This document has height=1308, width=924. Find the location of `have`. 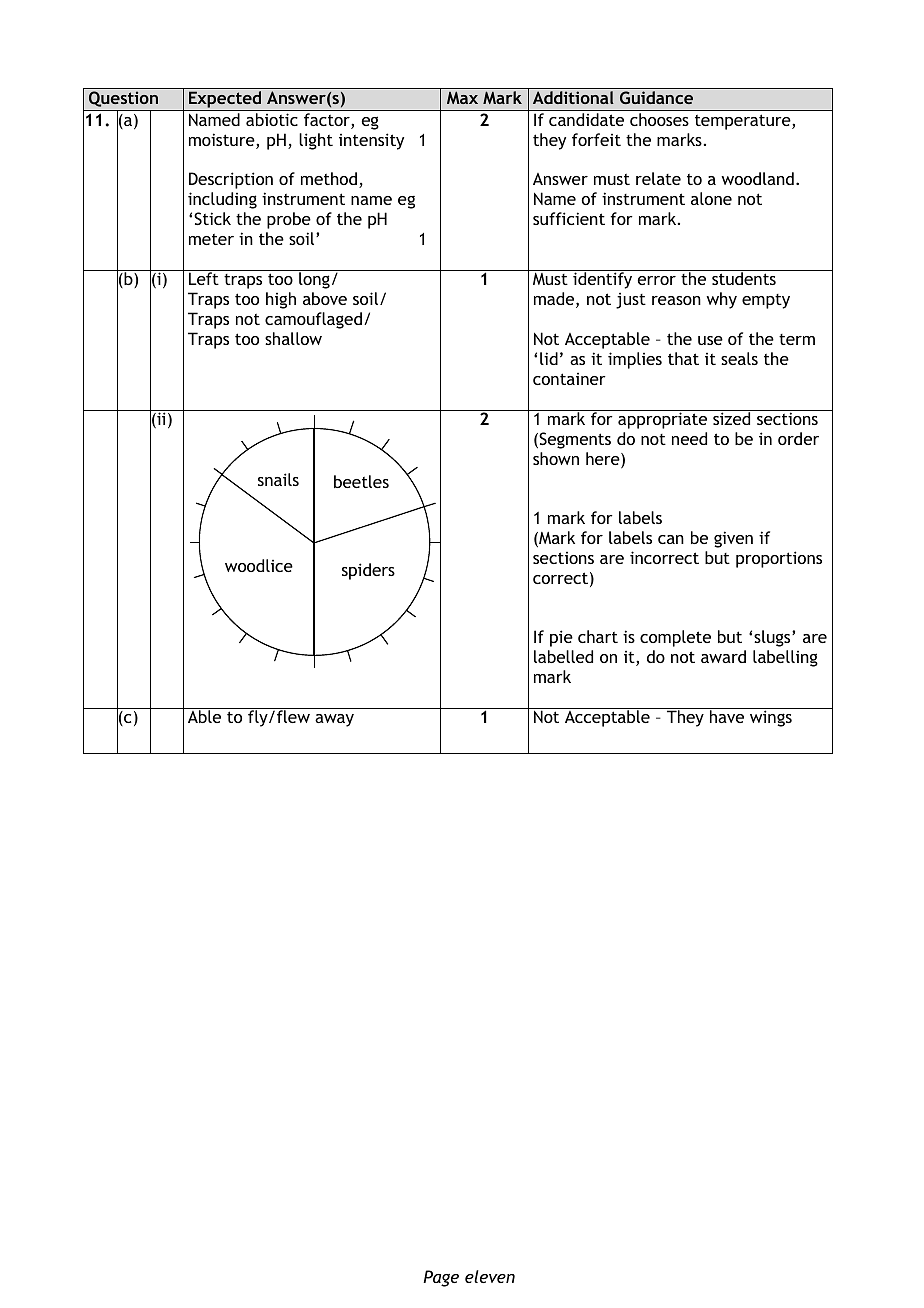

have is located at coordinates (727, 716).
